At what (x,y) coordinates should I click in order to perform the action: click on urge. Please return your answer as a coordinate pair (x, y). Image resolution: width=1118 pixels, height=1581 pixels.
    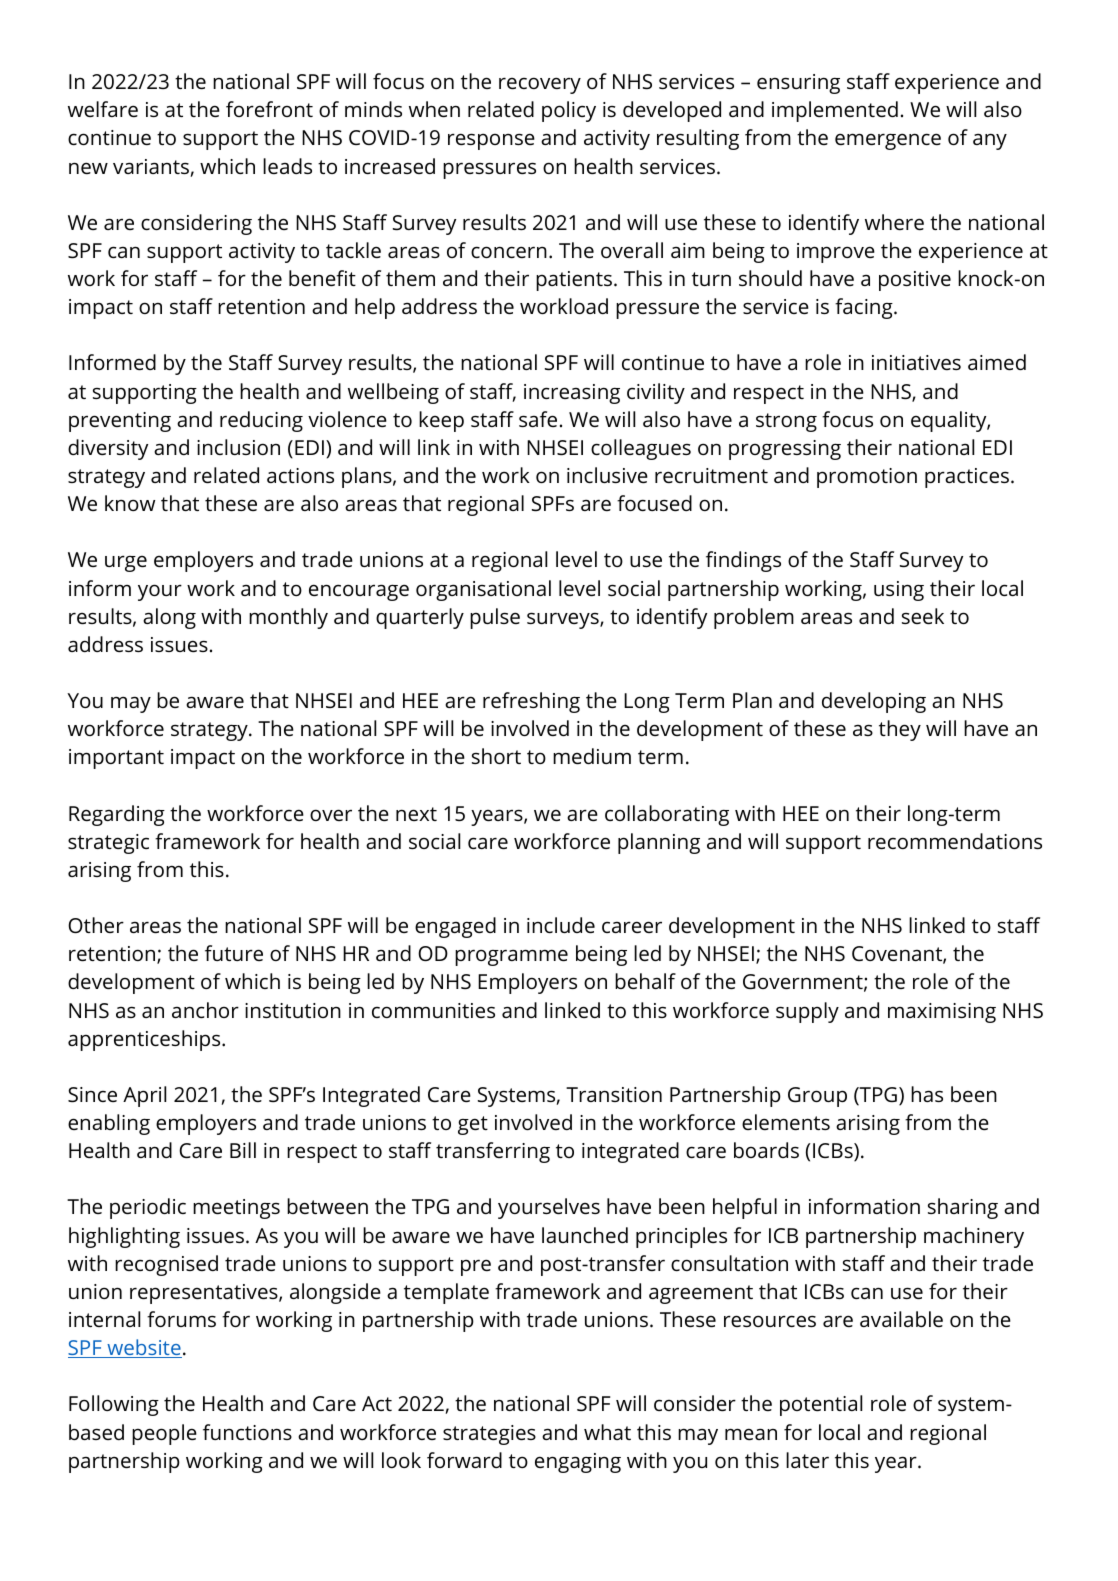
    Looking at the image, I should click on (126, 563).
